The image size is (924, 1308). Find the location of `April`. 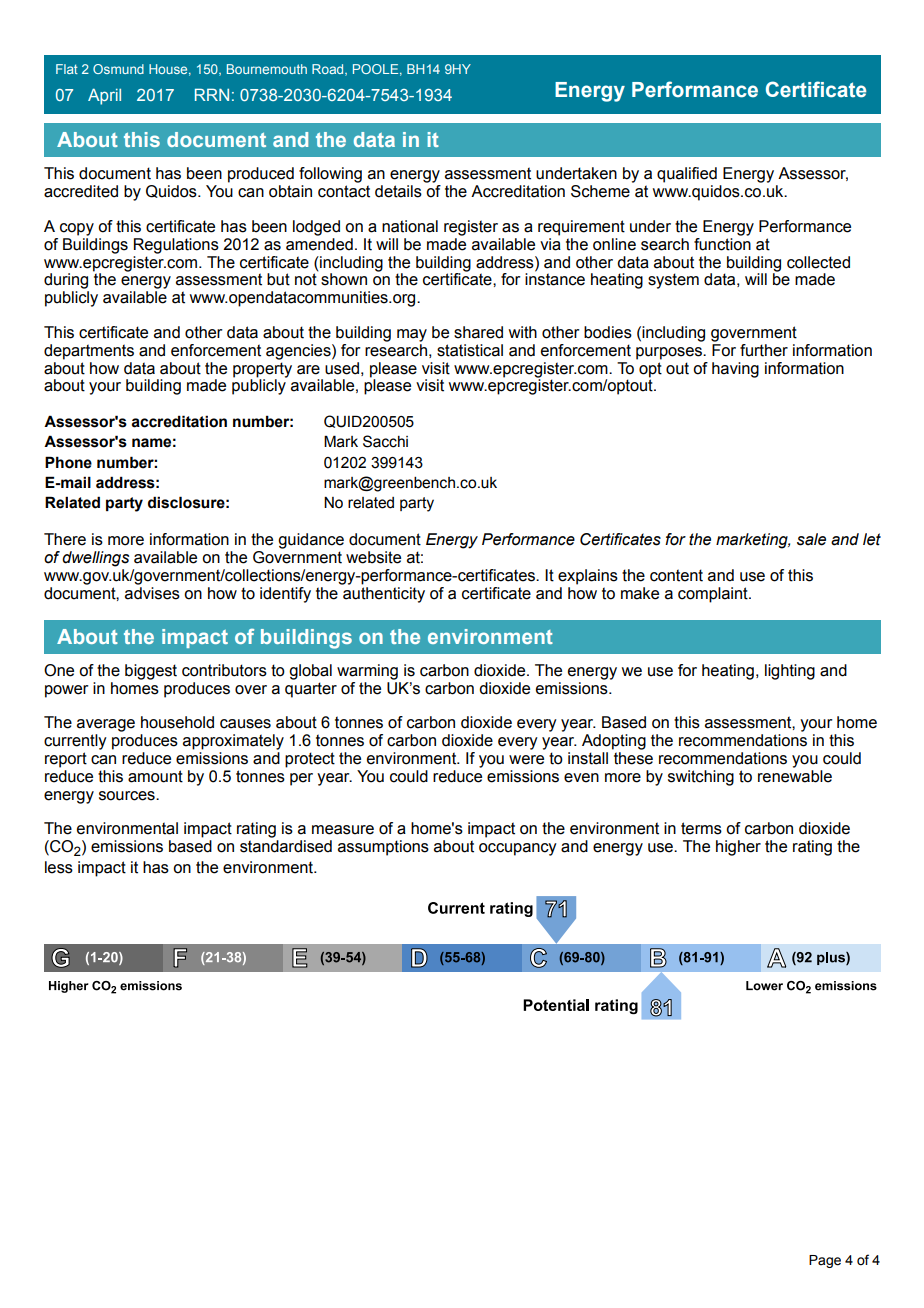

April is located at coordinates (104, 96).
